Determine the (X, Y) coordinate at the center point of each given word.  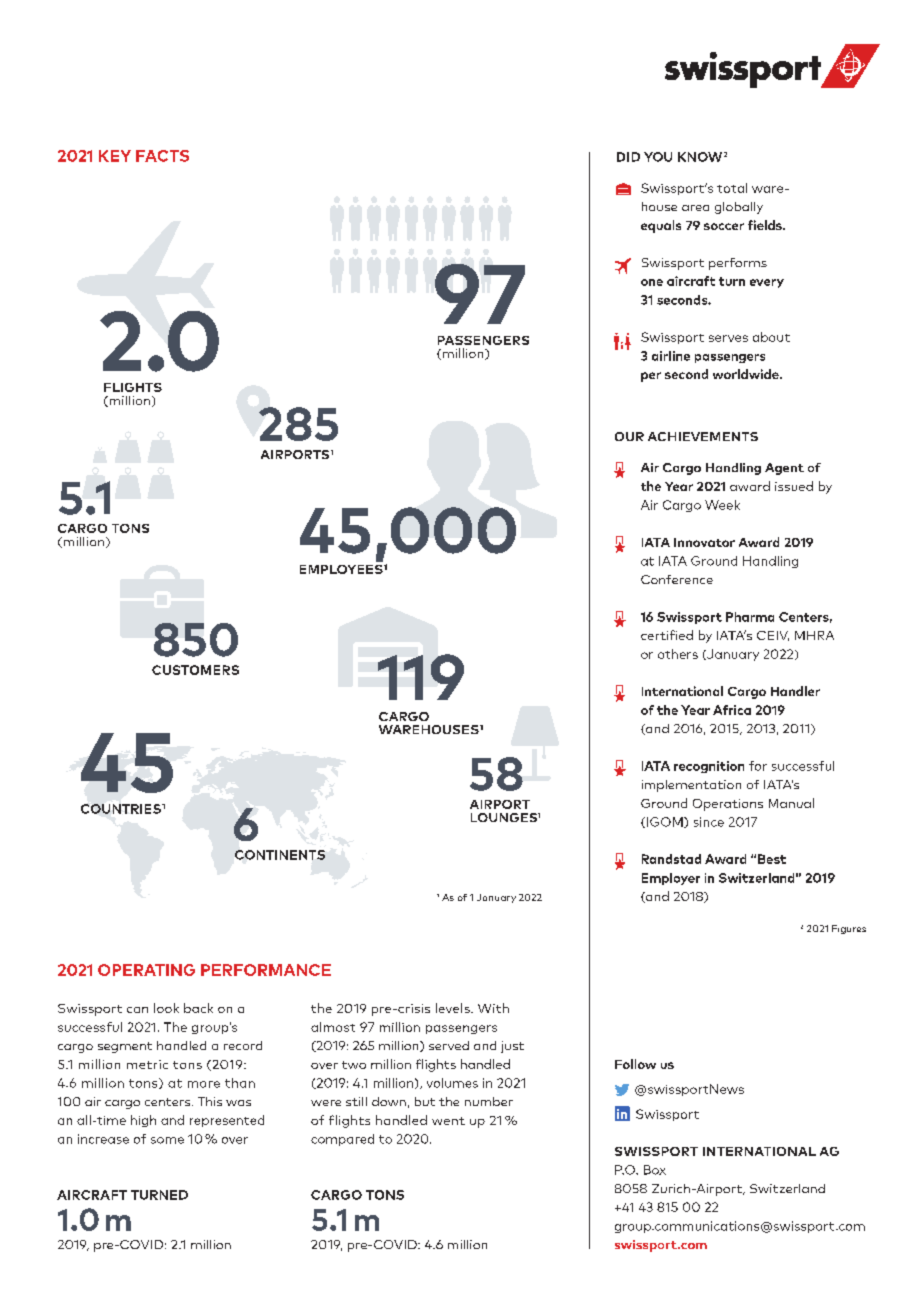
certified (667, 635)
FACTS (162, 156)
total (732, 188)
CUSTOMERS (195, 670)
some (167, 1140)
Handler (795, 691)
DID (628, 157)
